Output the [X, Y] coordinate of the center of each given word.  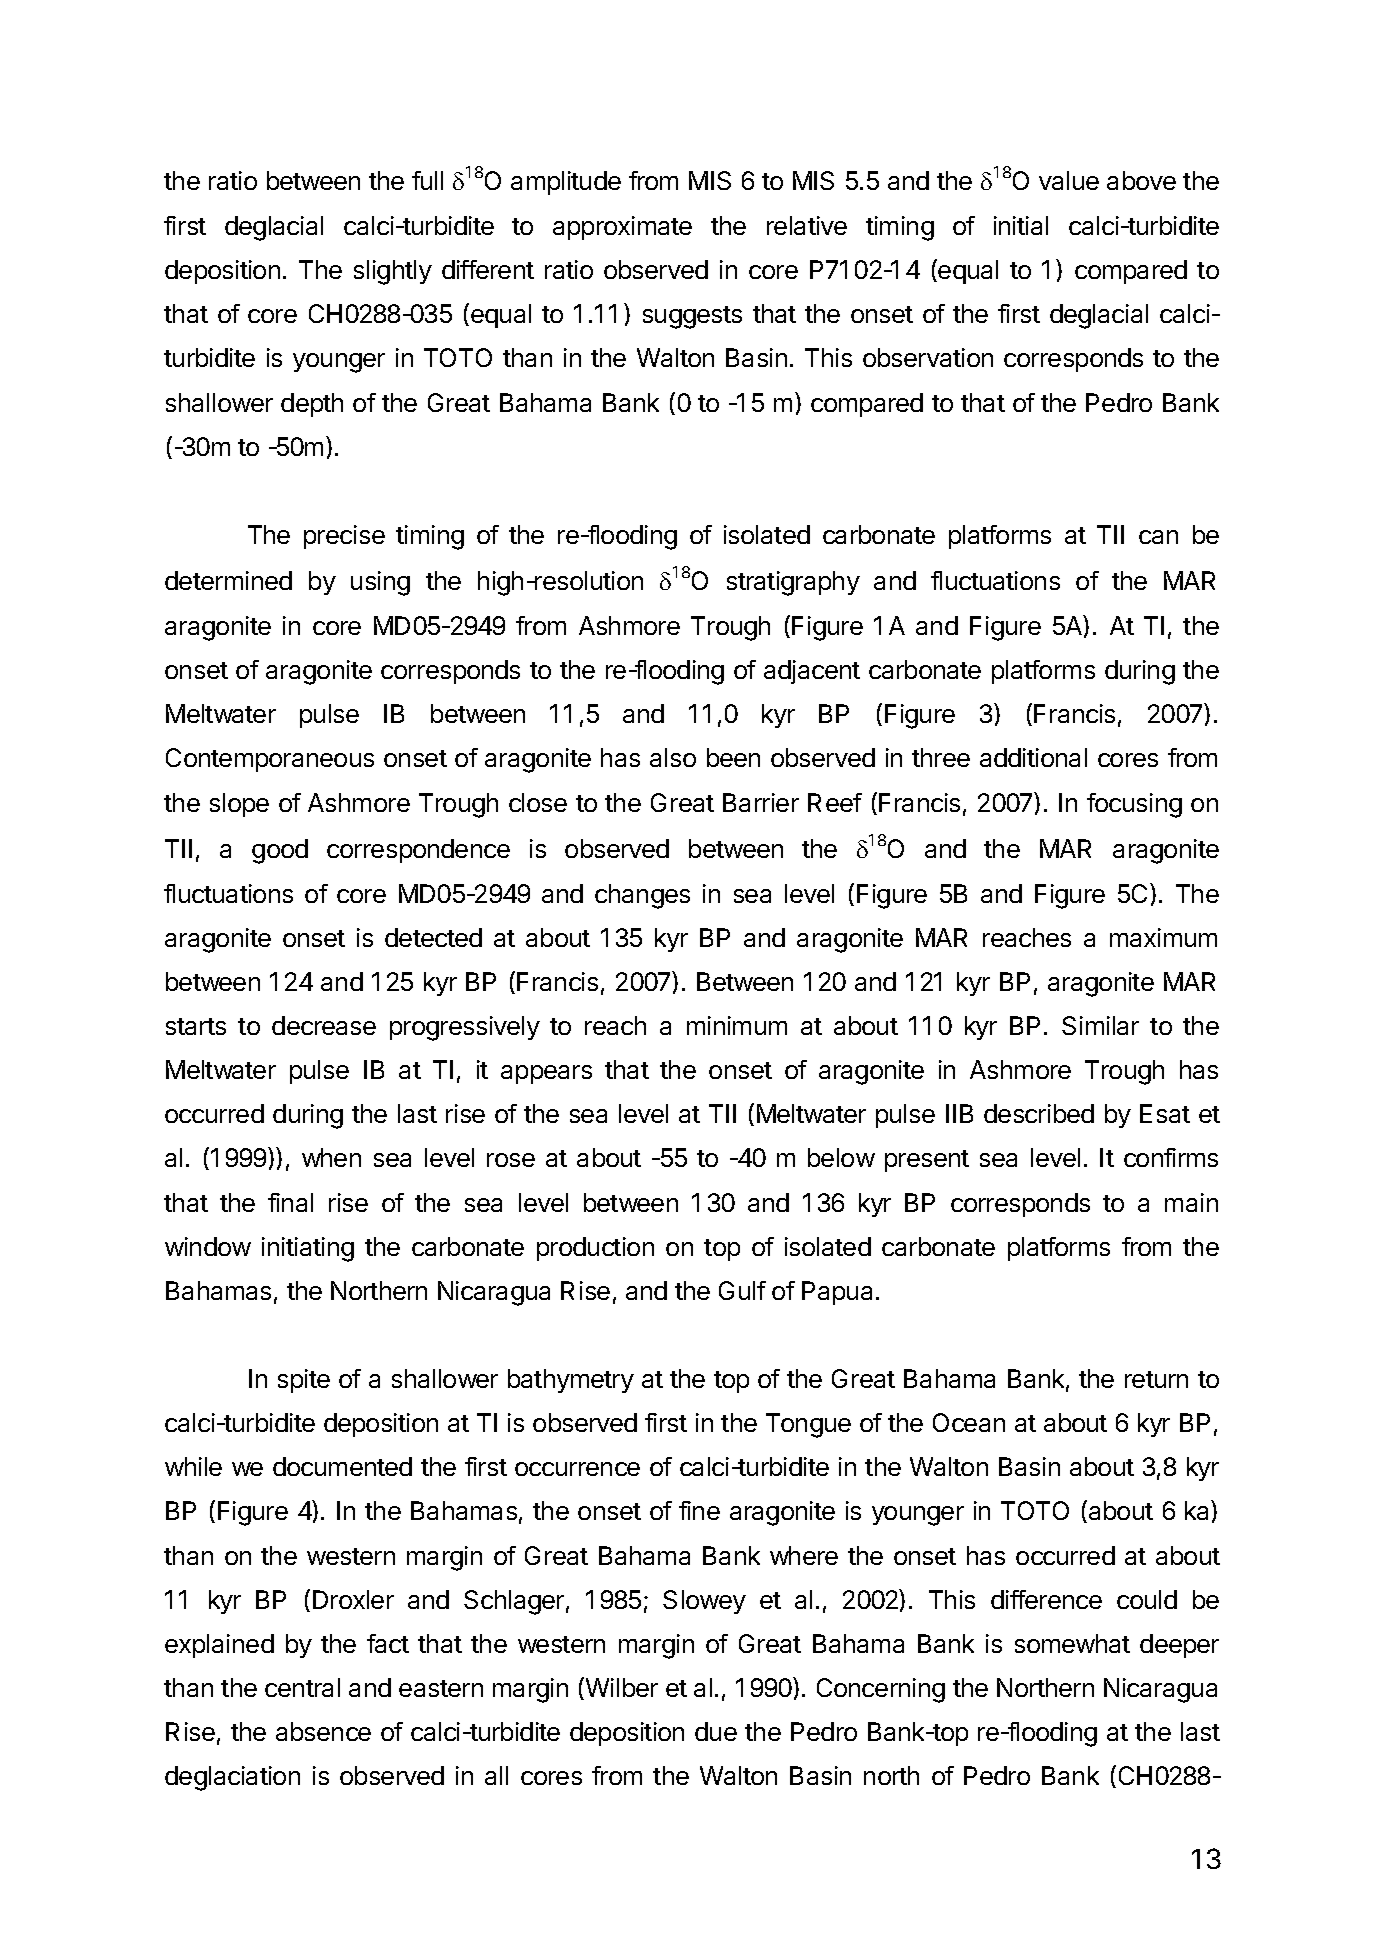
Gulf [742, 1290]
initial [1021, 225]
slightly [393, 272]
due [716, 1731]
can [1158, 537]
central [302, 1687]
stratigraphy [793, 583]
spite [304, 1381]
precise [344, 537]
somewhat [1072, 1643]
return [1156, 1379]
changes [642, 896]
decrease [324, 1025]
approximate [622, 228]
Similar [1100, 1025]
